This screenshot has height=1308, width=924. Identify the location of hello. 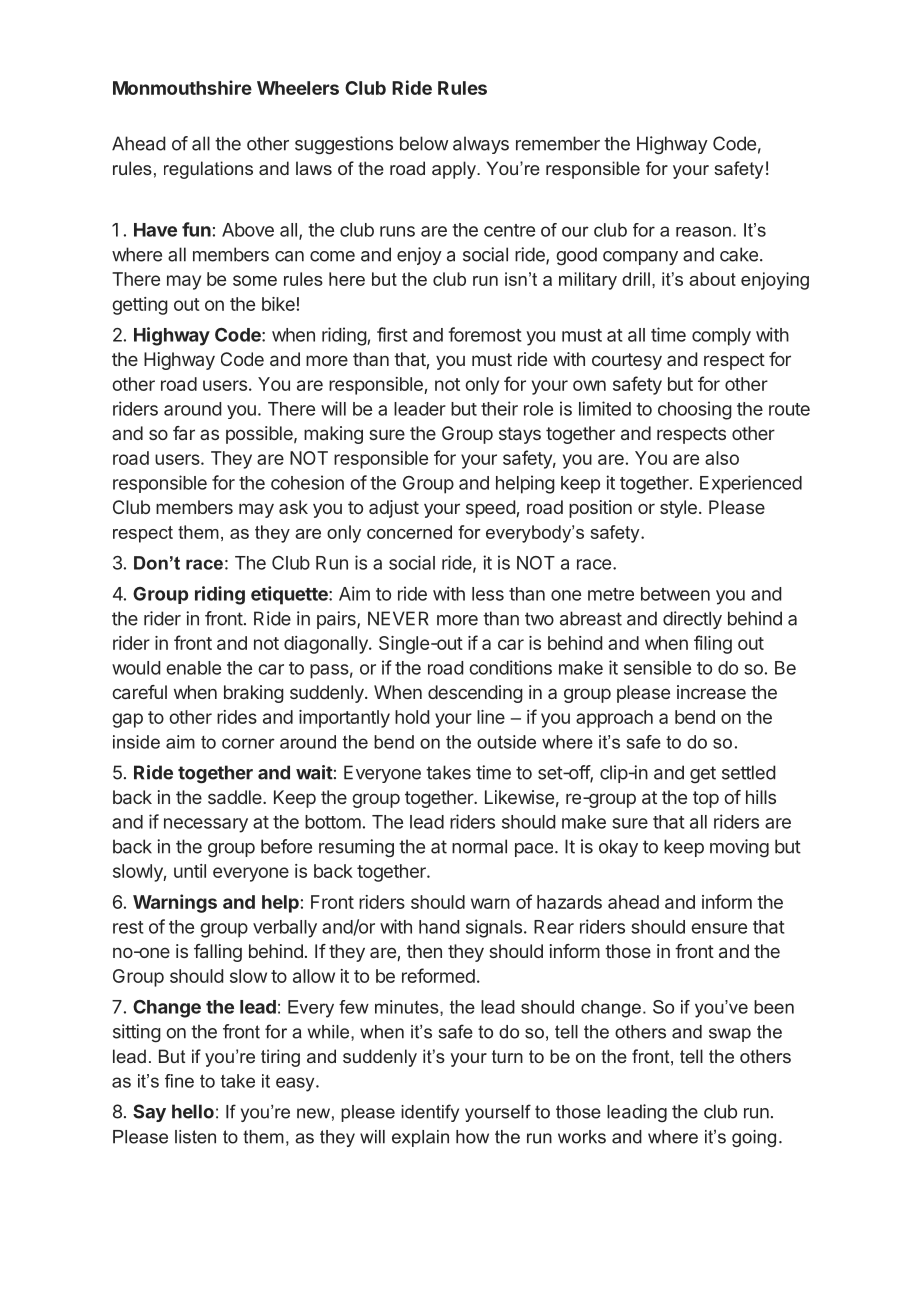
(193, 1111).
